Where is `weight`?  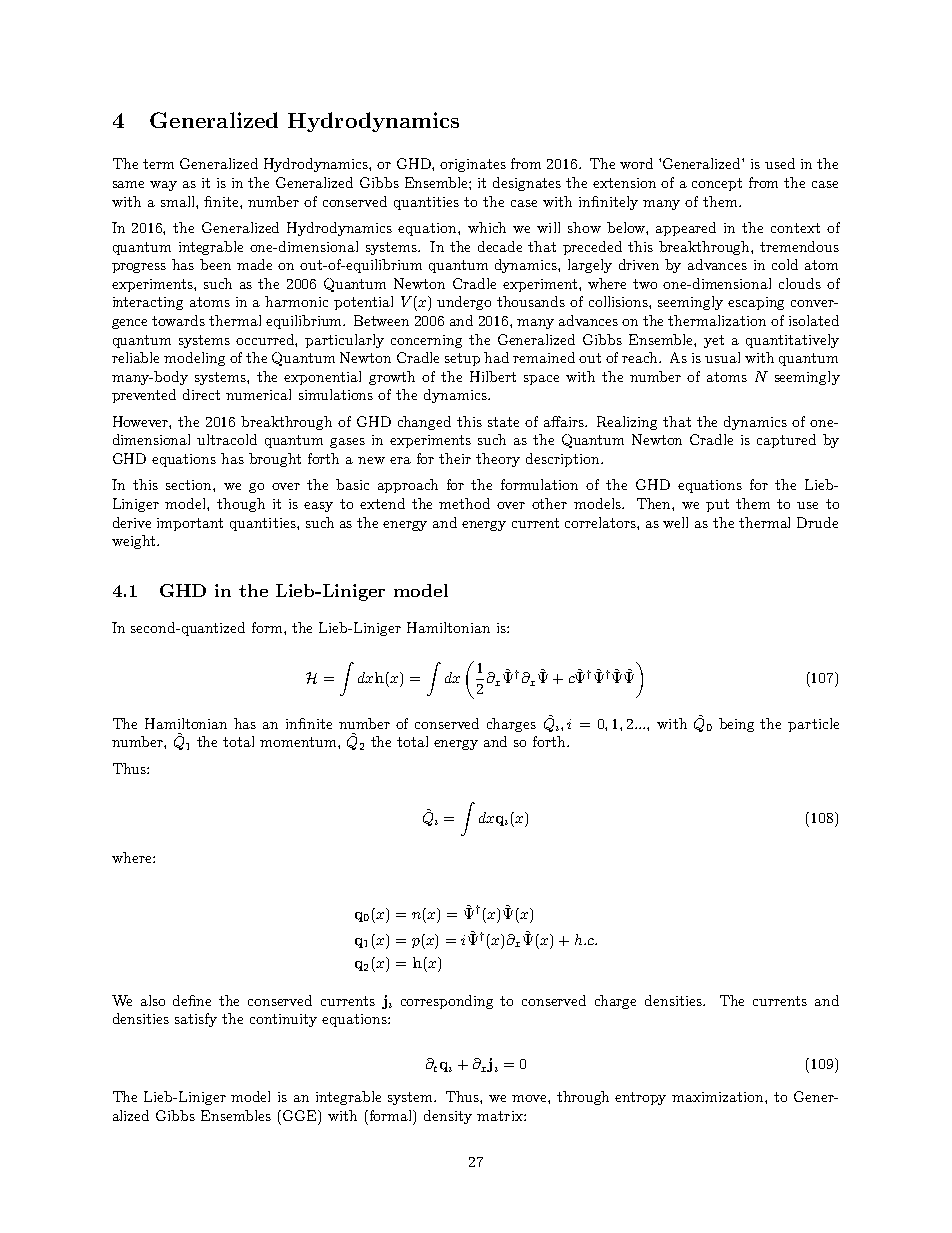 weight is located at coordinates (133, 542).
